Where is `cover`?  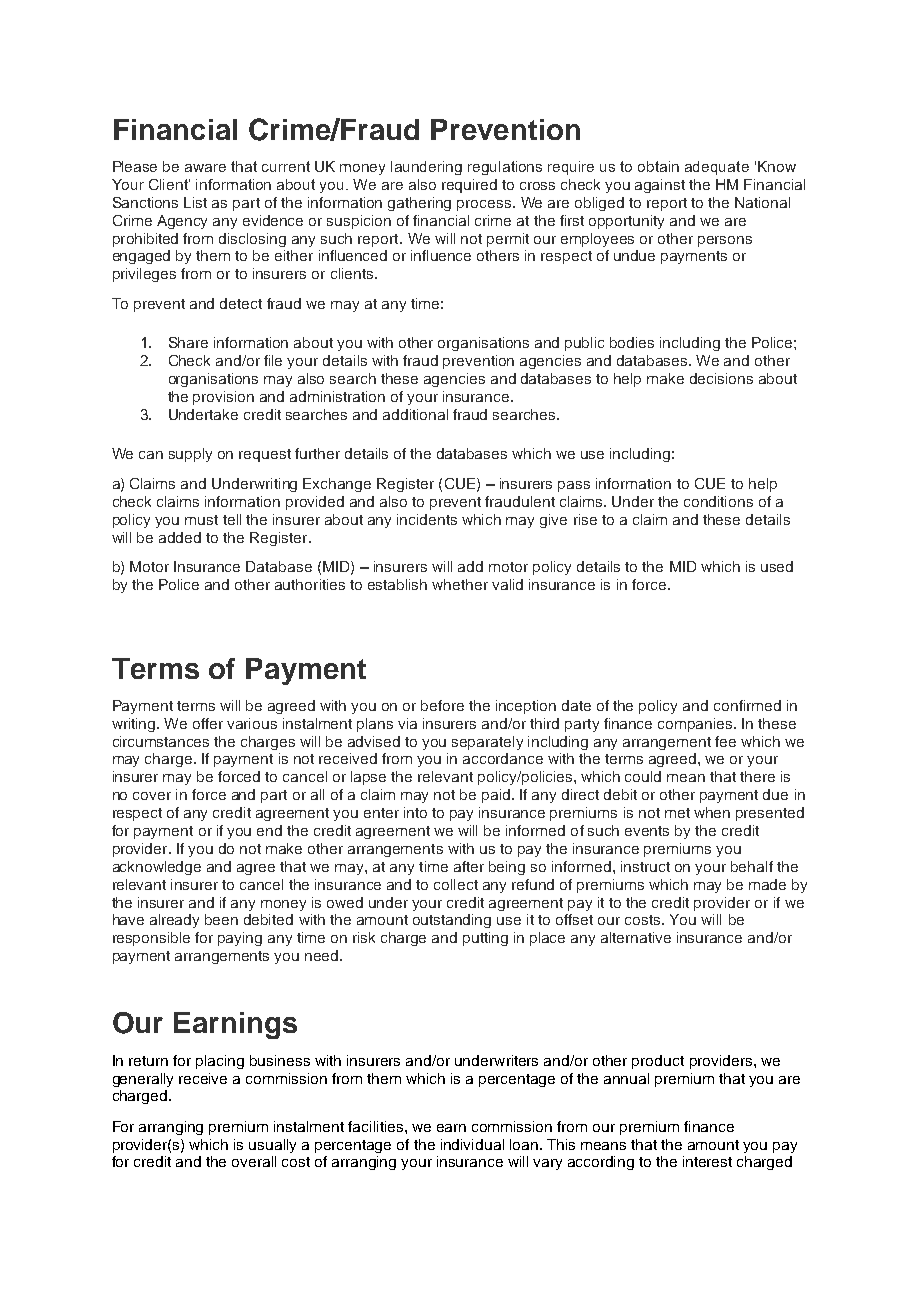 cover is located at coordinates (152, 796).
